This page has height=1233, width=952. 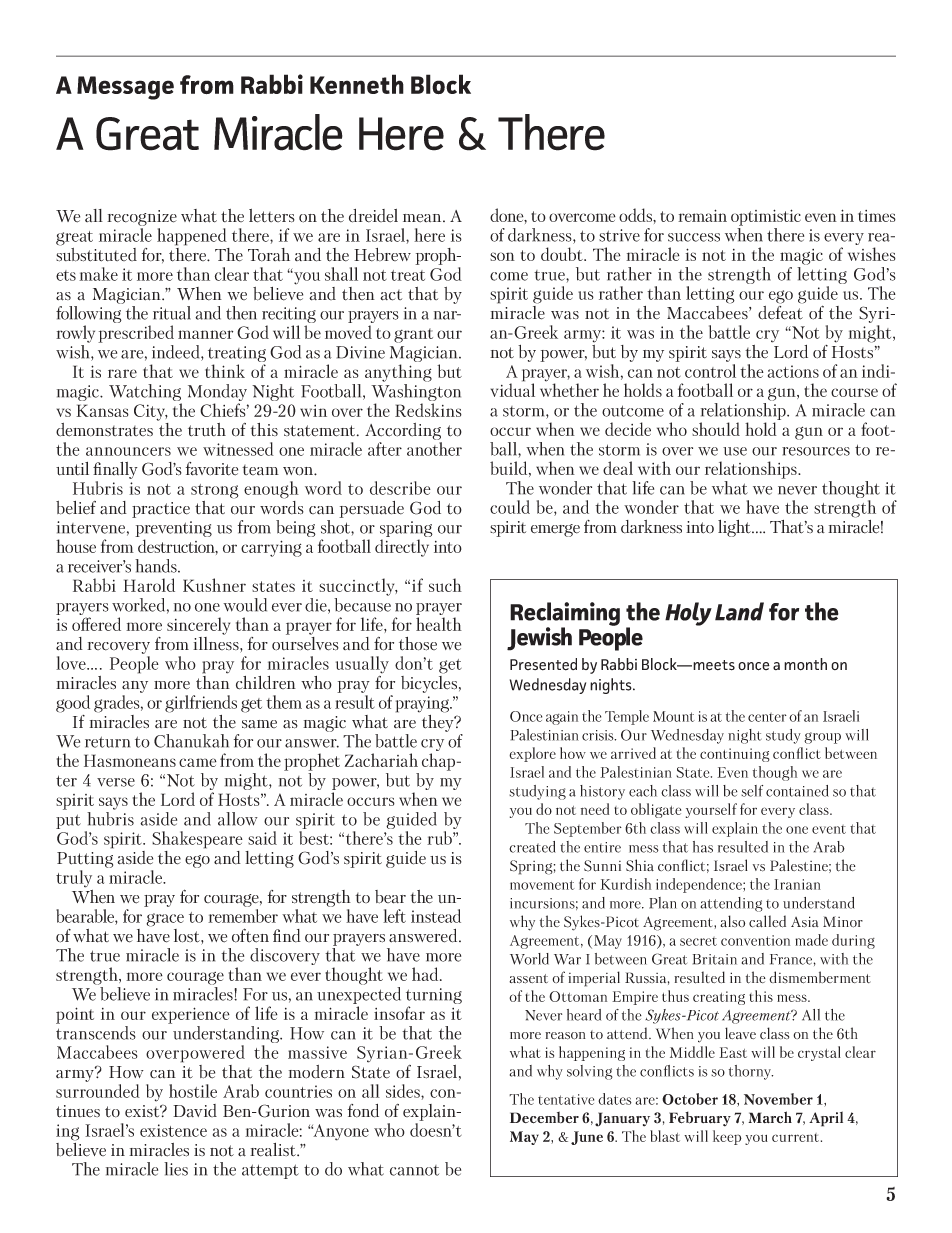 I want to click on lies, so click(x=176, y=1169).
